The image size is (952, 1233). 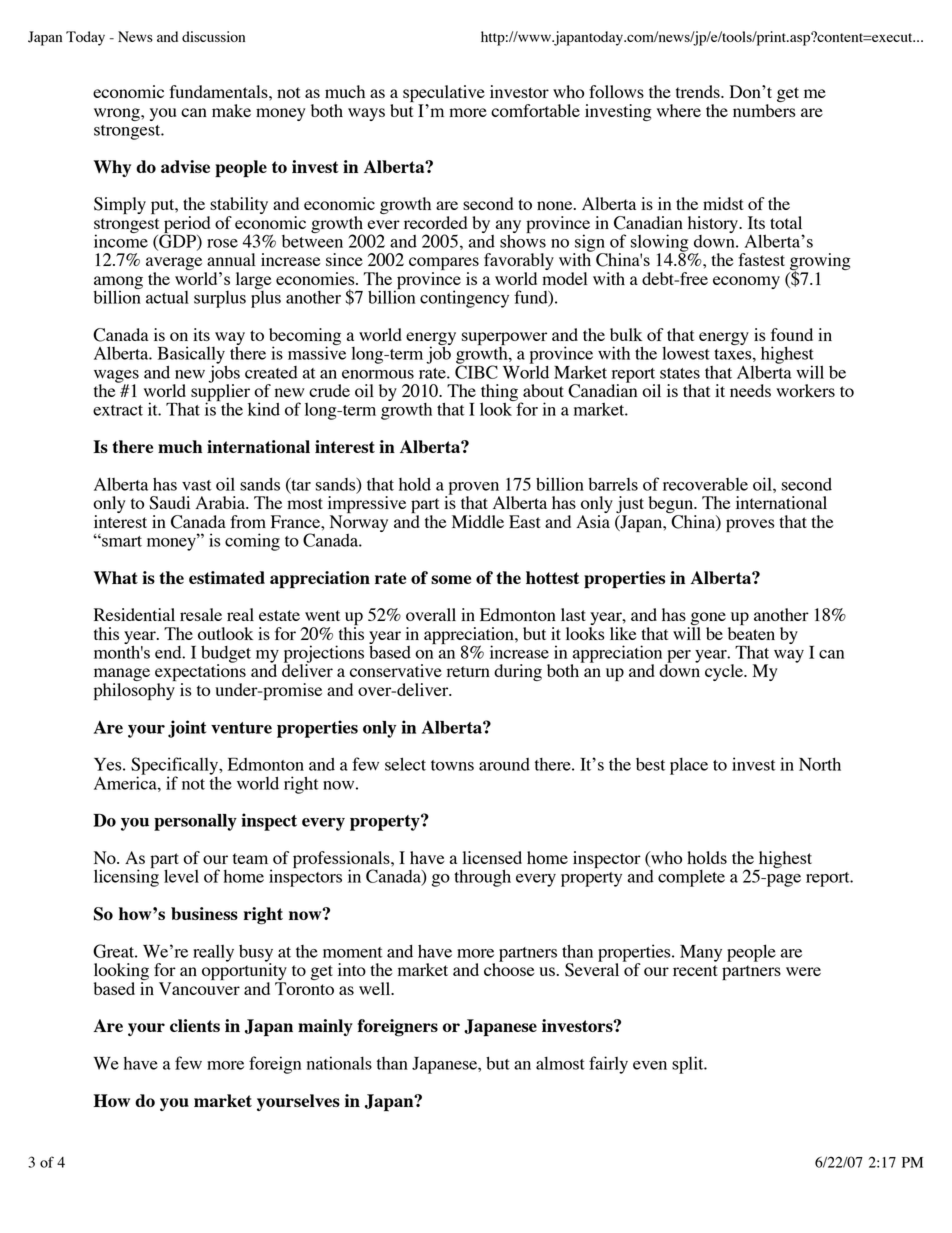 What do you see at coordinates (509, 968) in the screenshot?
I see `choose` at bounding box center [509, 968].
